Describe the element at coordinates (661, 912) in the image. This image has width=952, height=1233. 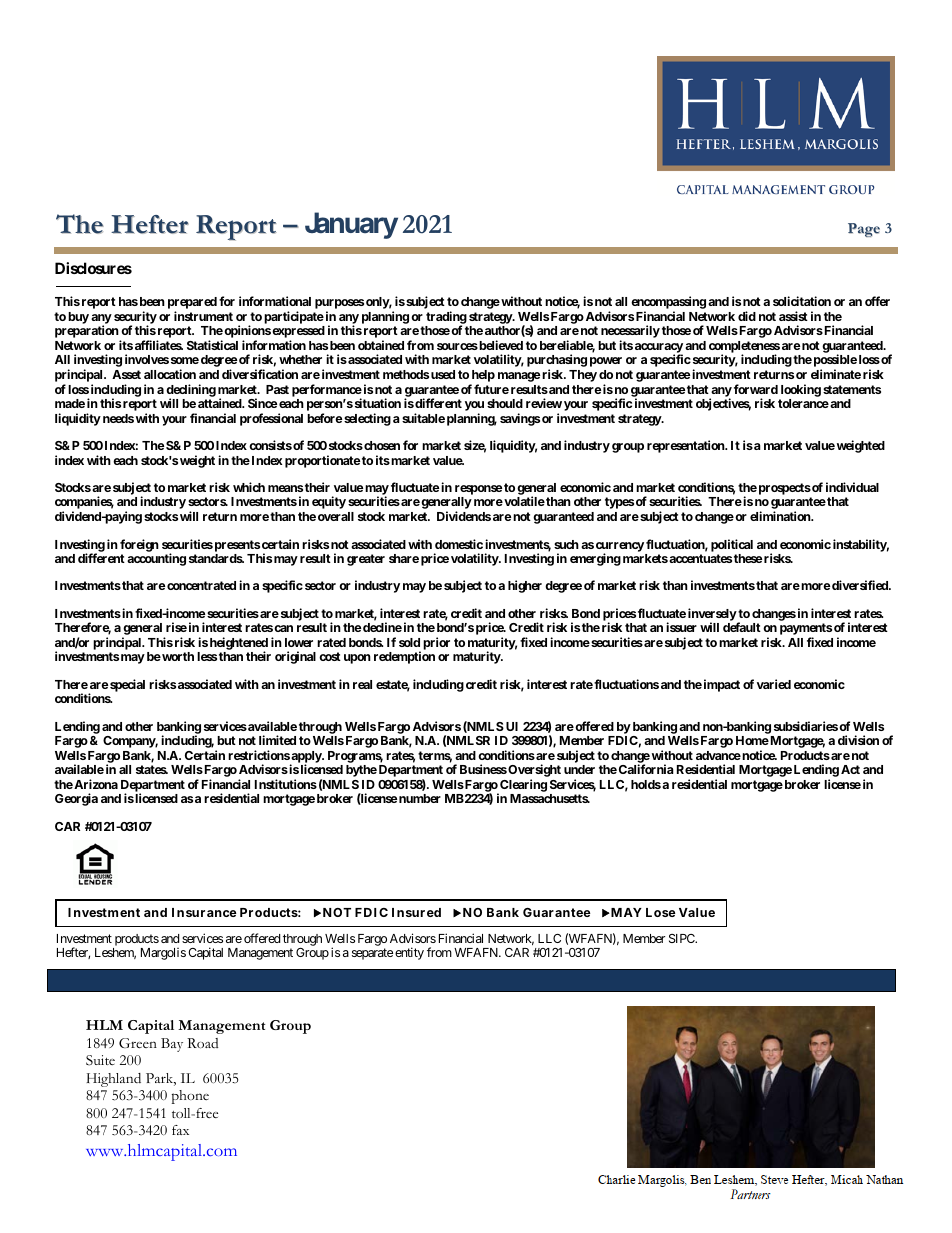
I see `Lose` at that location.
